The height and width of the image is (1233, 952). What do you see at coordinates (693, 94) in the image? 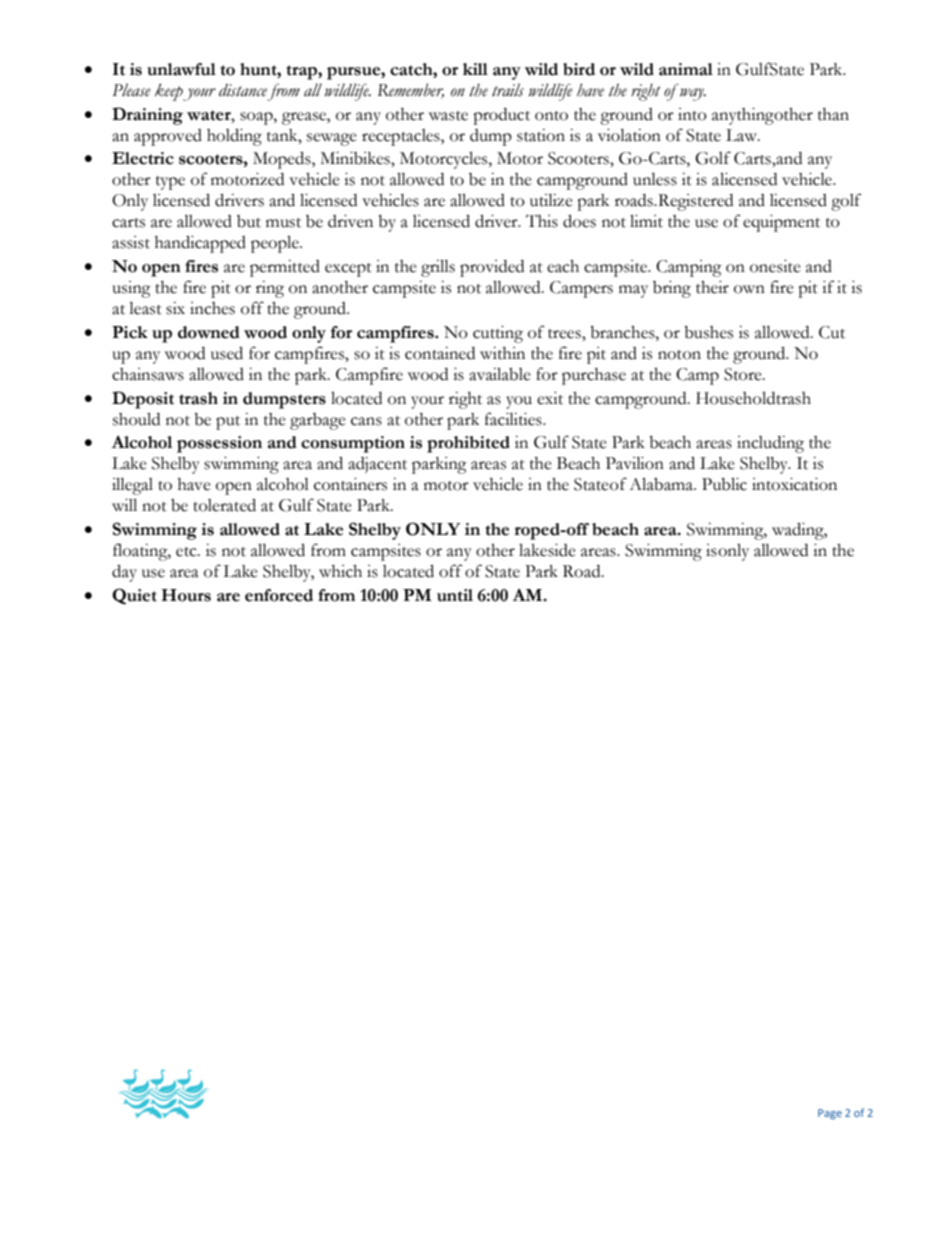
I see `way` at bounding box center [693, 94].
